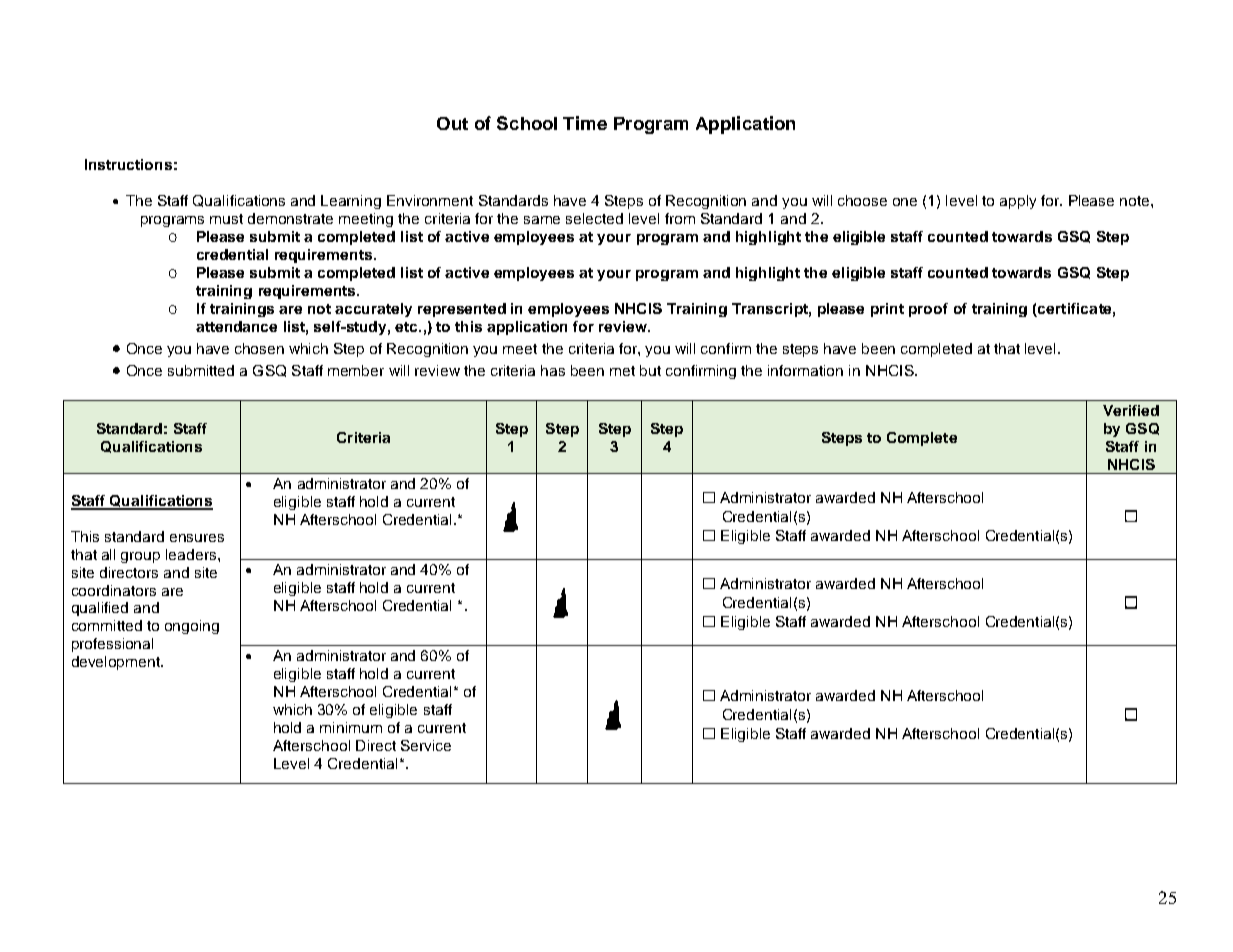 This document has height=952, width=1233. Describe the element at coordinates (226, 219) in the document. I see `must` at that location.
